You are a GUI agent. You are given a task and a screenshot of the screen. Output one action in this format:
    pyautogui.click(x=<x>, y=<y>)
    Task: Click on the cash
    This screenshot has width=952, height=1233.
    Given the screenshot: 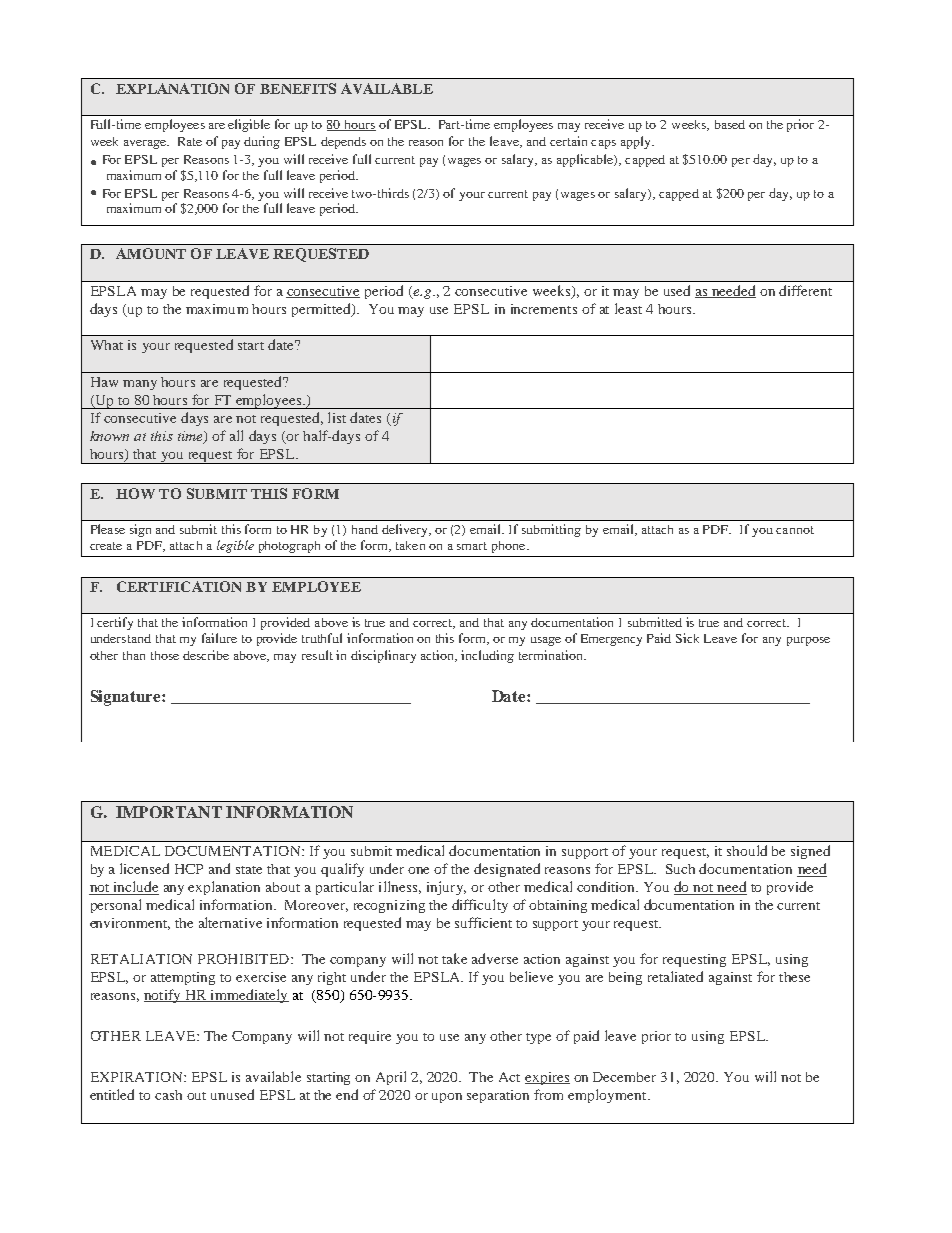 What is the action you would take?
    pyautogui.click(x=168, y=1095)
